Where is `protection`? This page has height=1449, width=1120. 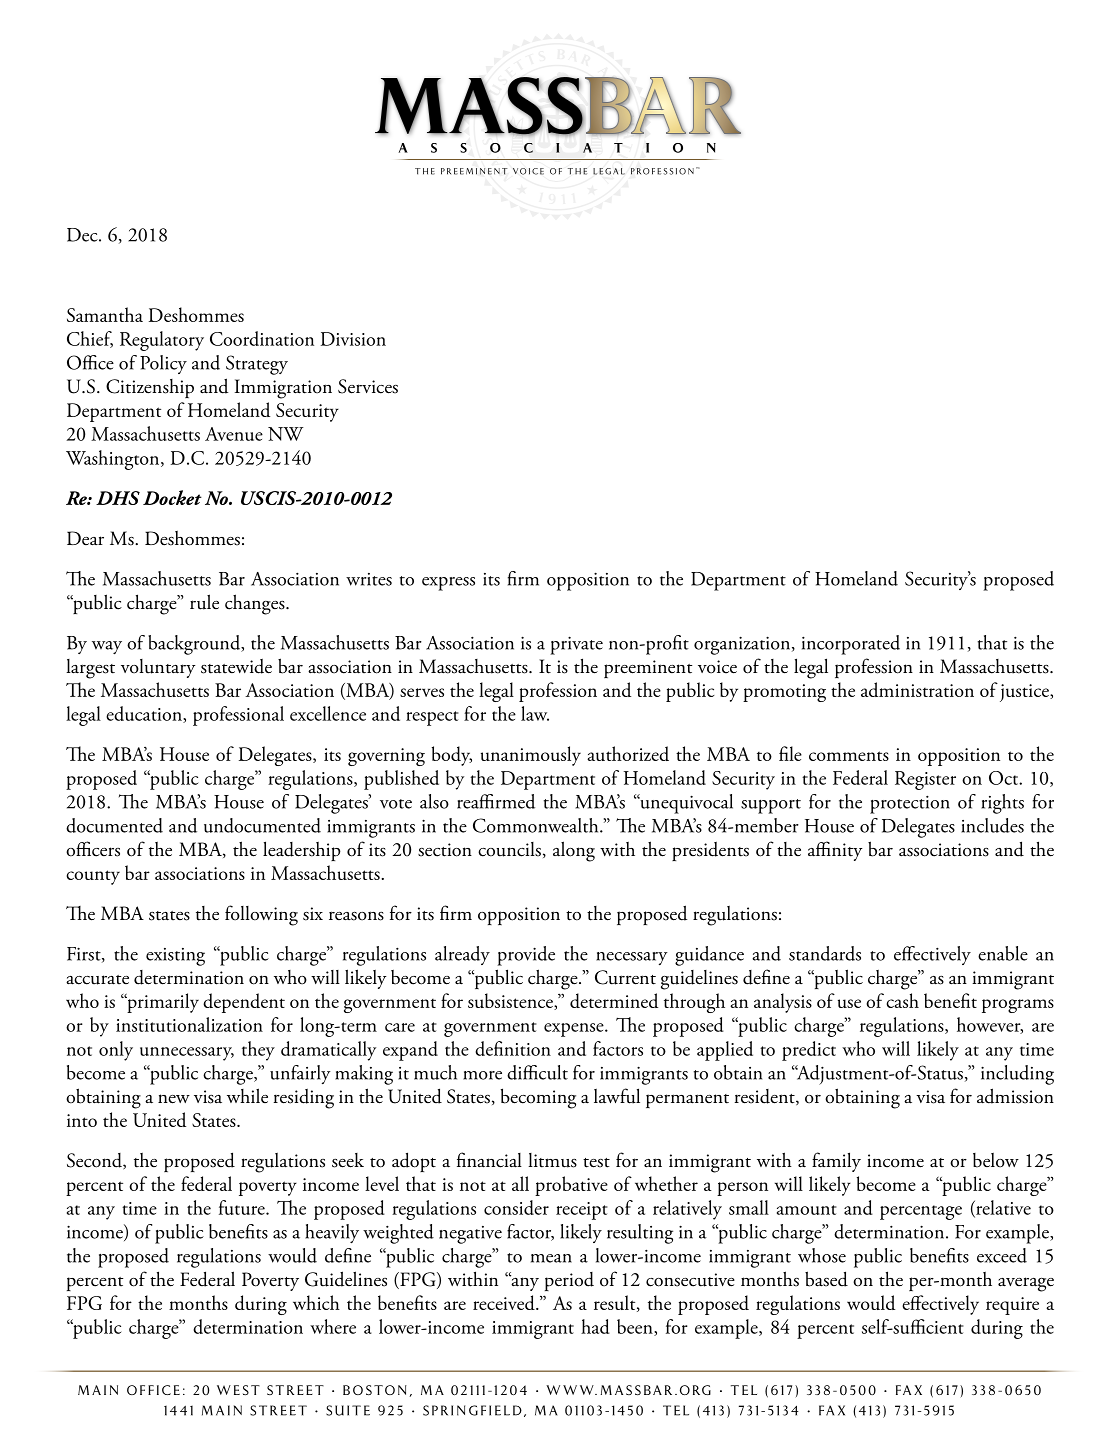
protection is located at coordinates (910, 804).
